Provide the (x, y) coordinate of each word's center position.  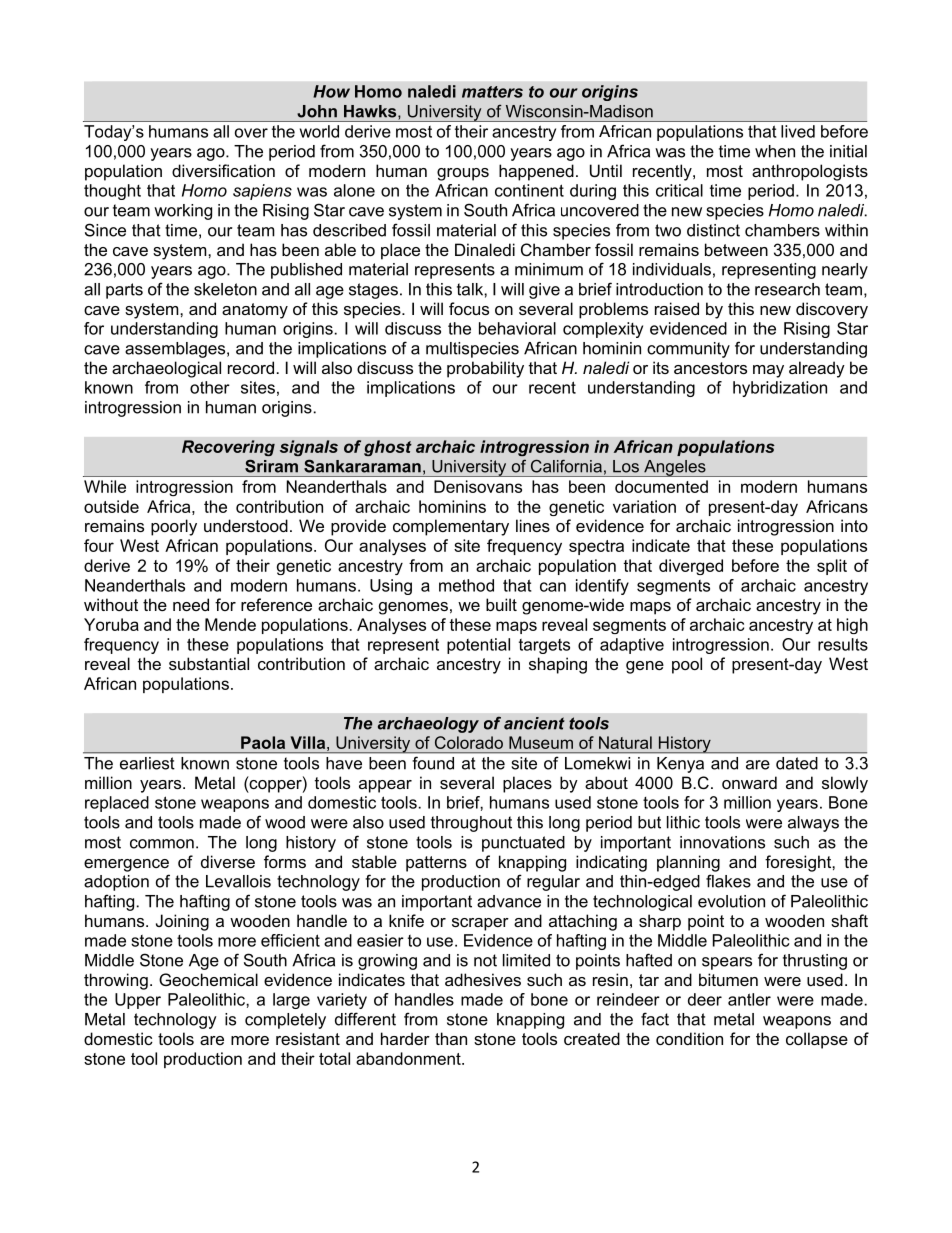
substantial (209, 663)
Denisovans (478, 486)
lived (798, 131)
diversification (223, 170)
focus (469, 308)
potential (478, 646)
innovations (722, 842)
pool (687, 665)
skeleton (225, 289)
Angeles (675, 468)
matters (492, 92)
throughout (471, 824)
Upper (138, 1001)
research (787, 289)
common (162, 844)
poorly (174, 527)
